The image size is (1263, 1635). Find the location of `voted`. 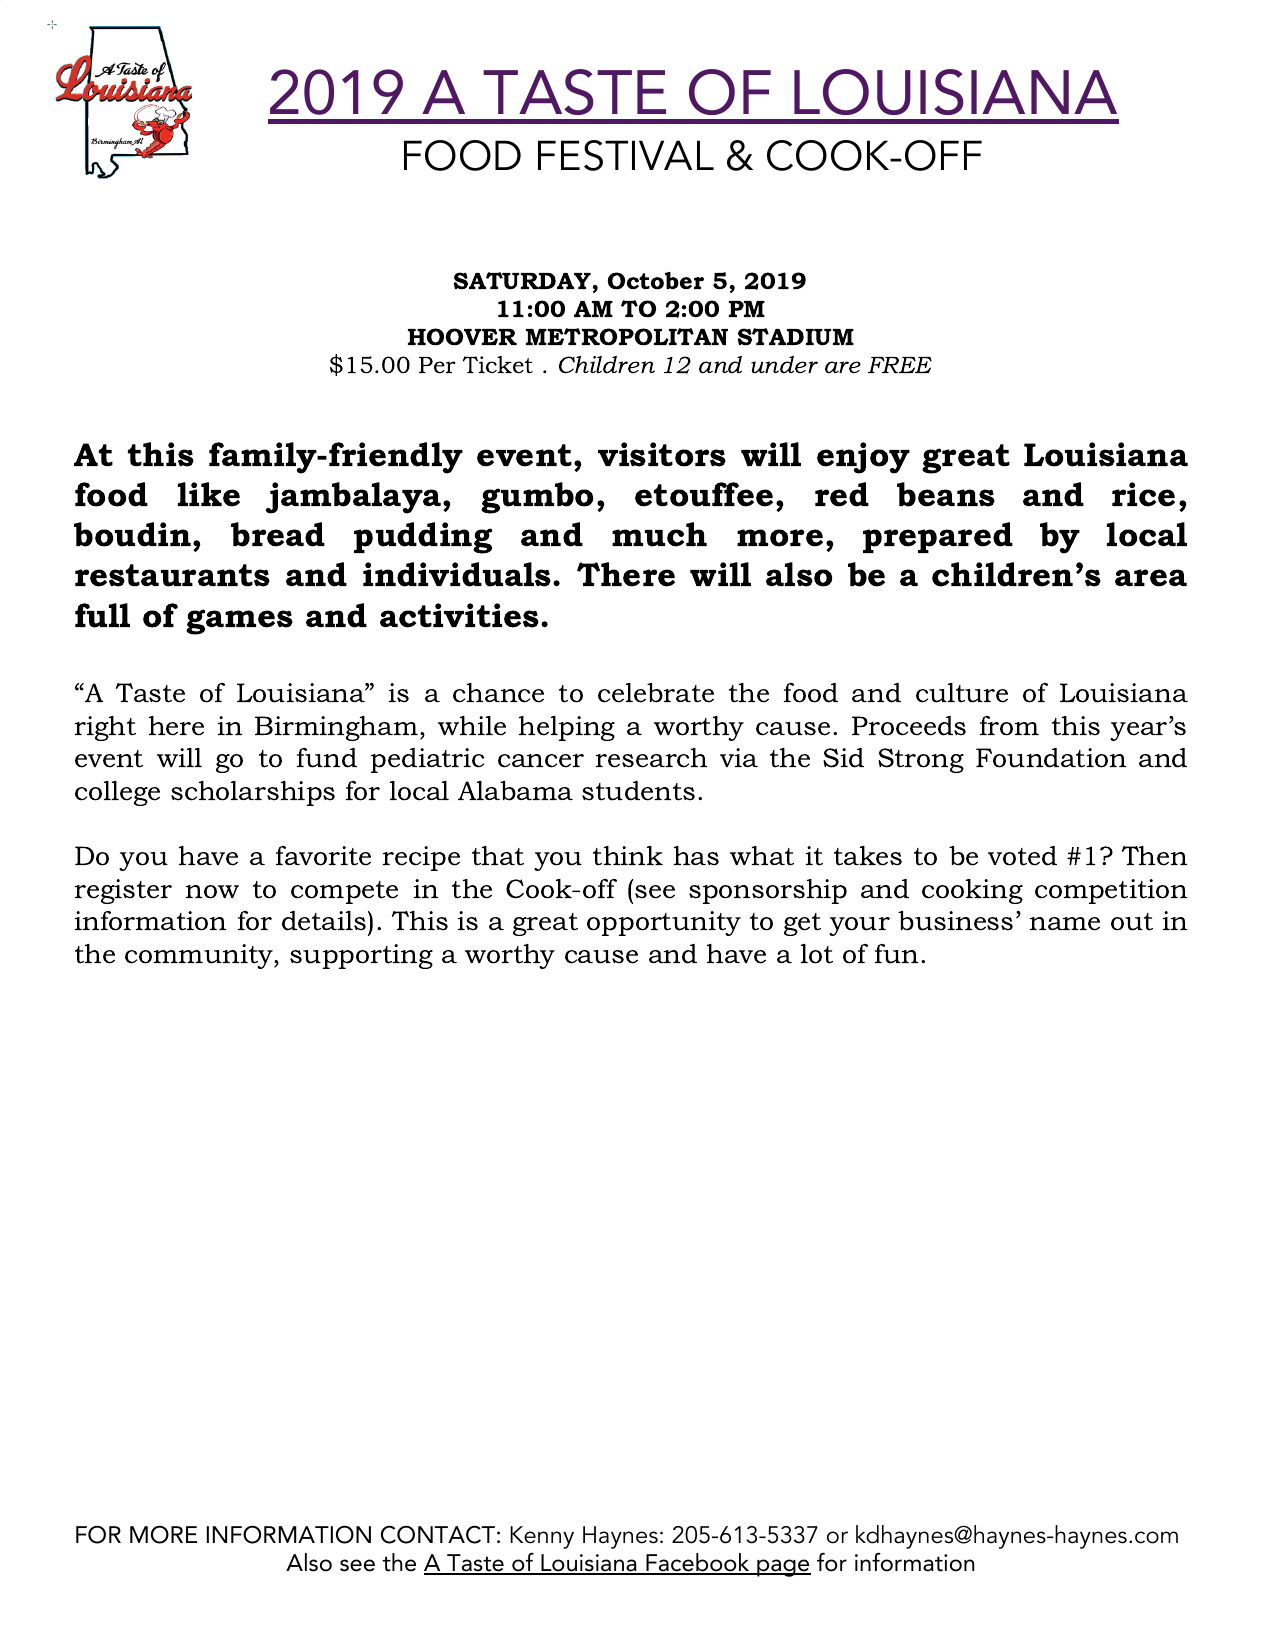

voted is located at coordinates (1022, 856).
